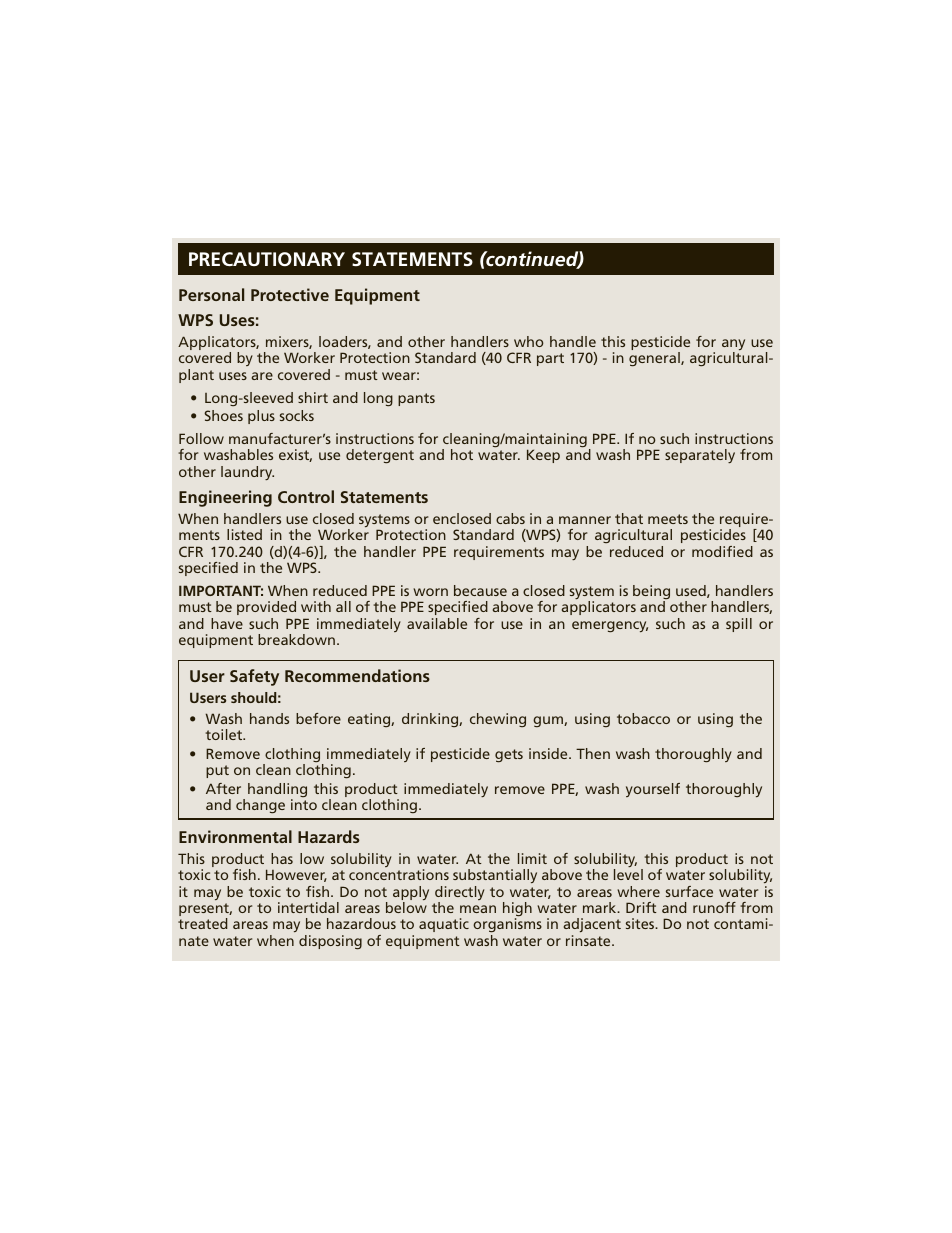 The width and height of the document is (952, 1233). Describe the element at coordinates (269, 718) in the document. I see `hands` at that location.
